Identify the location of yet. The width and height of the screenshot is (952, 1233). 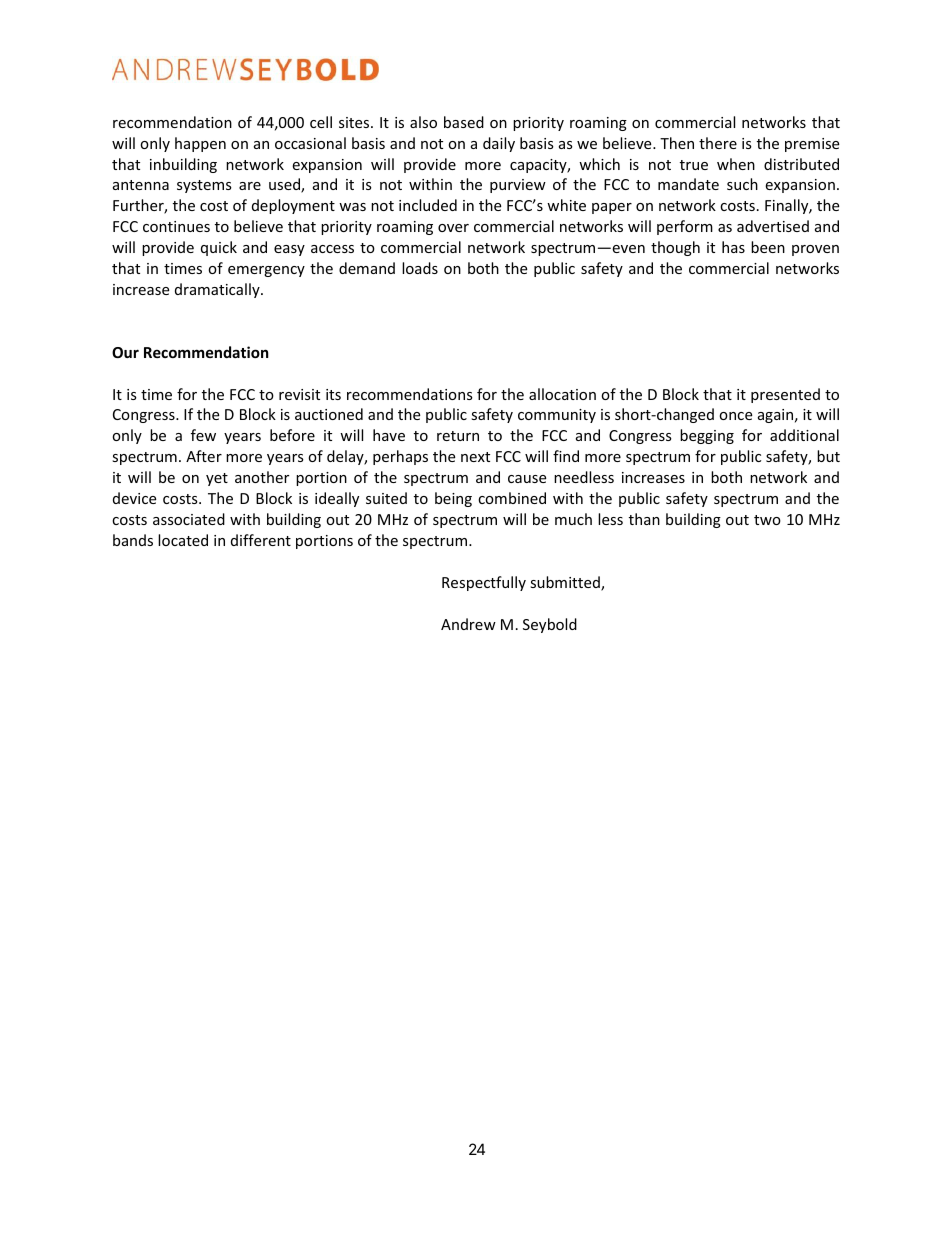
(217, 479).
